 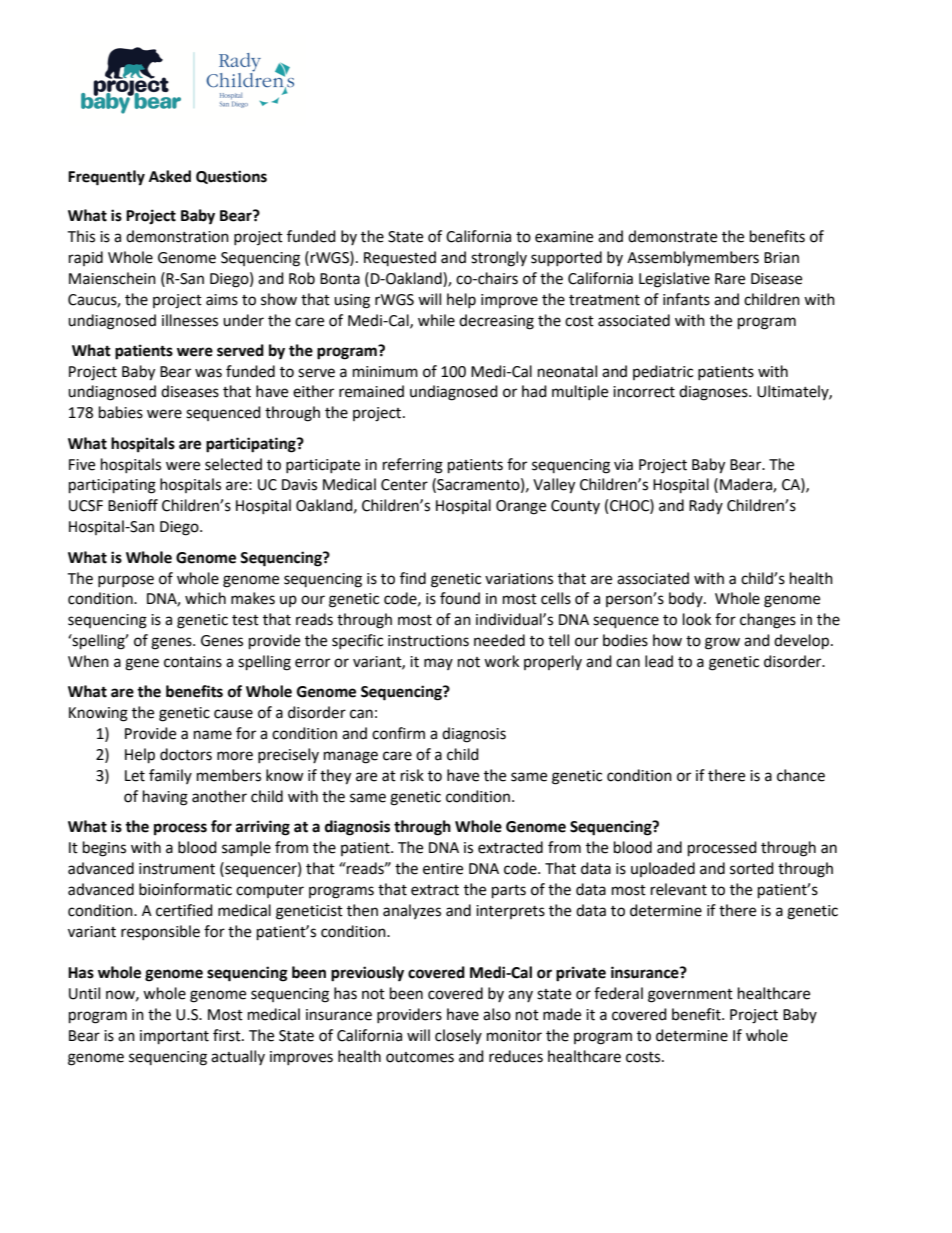 What do you see at coordinates (170, 176) in the screenshot?
I see `Asked` at bounding box center [170, 176].
